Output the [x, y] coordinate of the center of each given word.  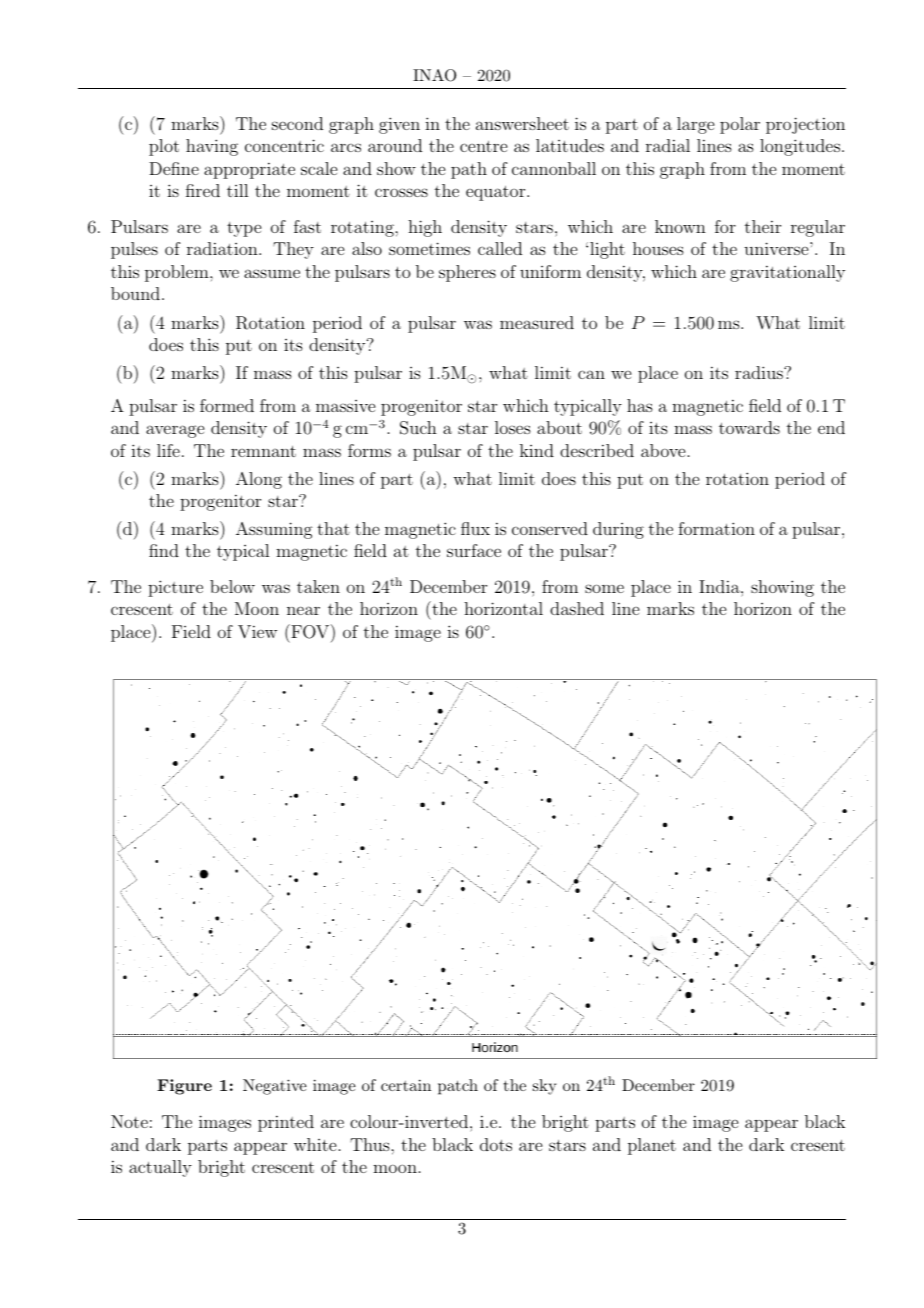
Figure [184, 1087]
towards [749, 427]
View [257, 632]
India [720, 586]
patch [458, 1087]
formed [227, 405]
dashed [577, 608]
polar [740, 125]
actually [160, 1168]
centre [483, 146]
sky [544, 1087]
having [212, 147]
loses [513, 427]
